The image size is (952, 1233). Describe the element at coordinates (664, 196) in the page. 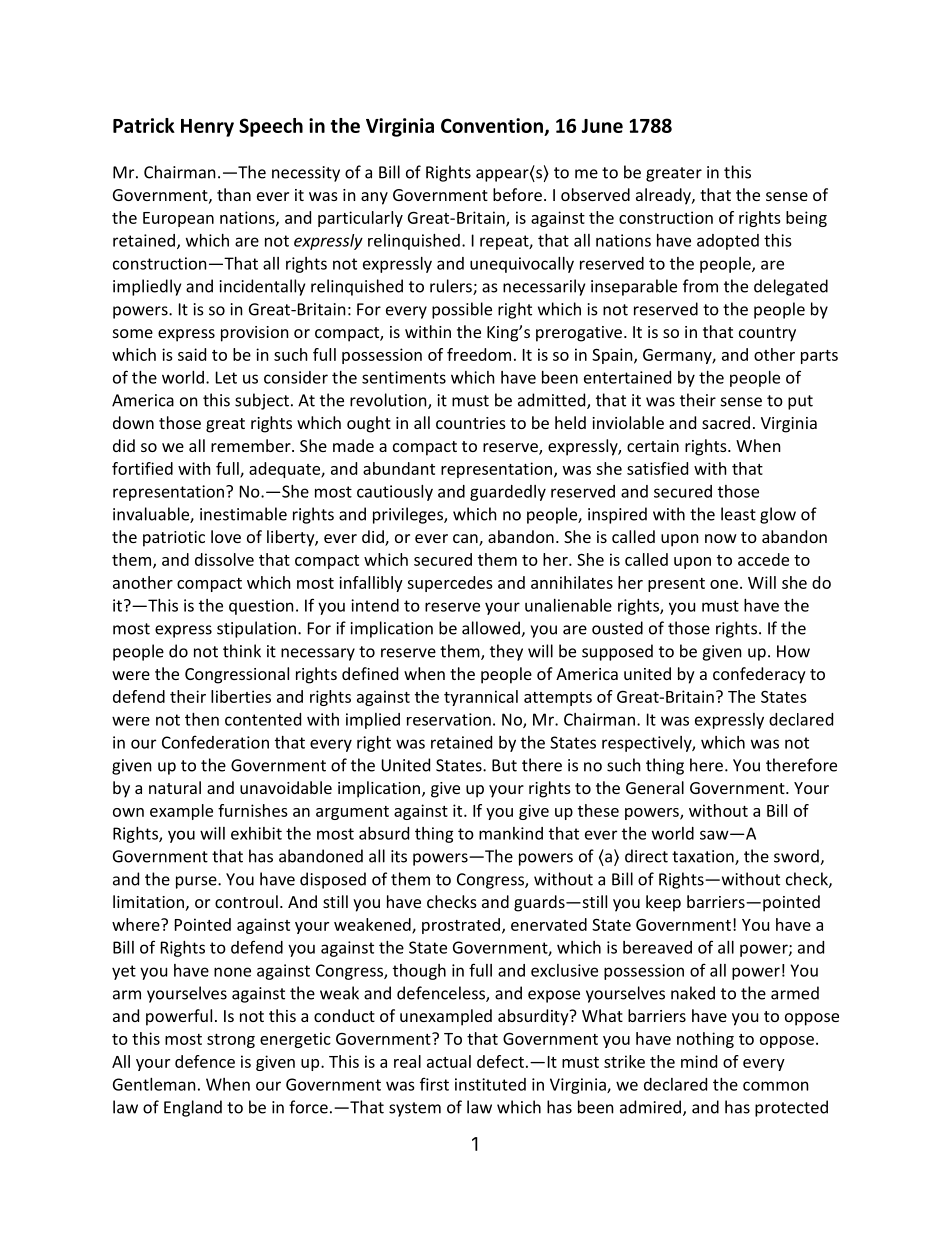

I see `already` at that location.
